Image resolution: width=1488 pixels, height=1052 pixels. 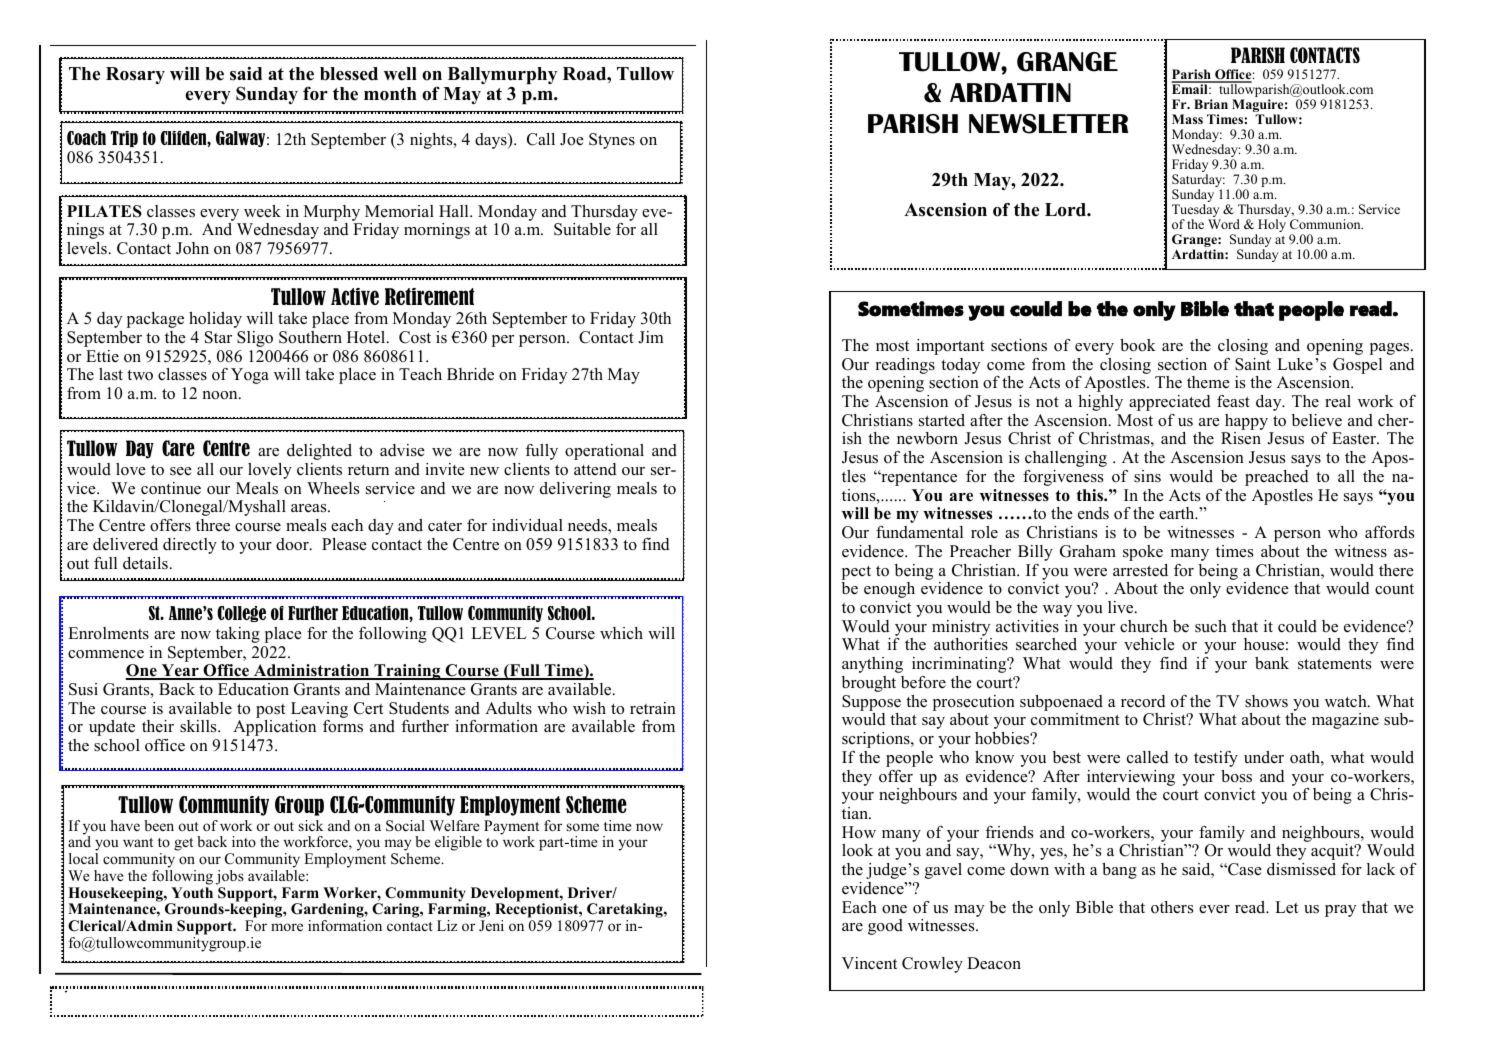 What do you see at coordinates (274, 728) in the screenshot?
I see `Application` at bounding box center [274, 728].
